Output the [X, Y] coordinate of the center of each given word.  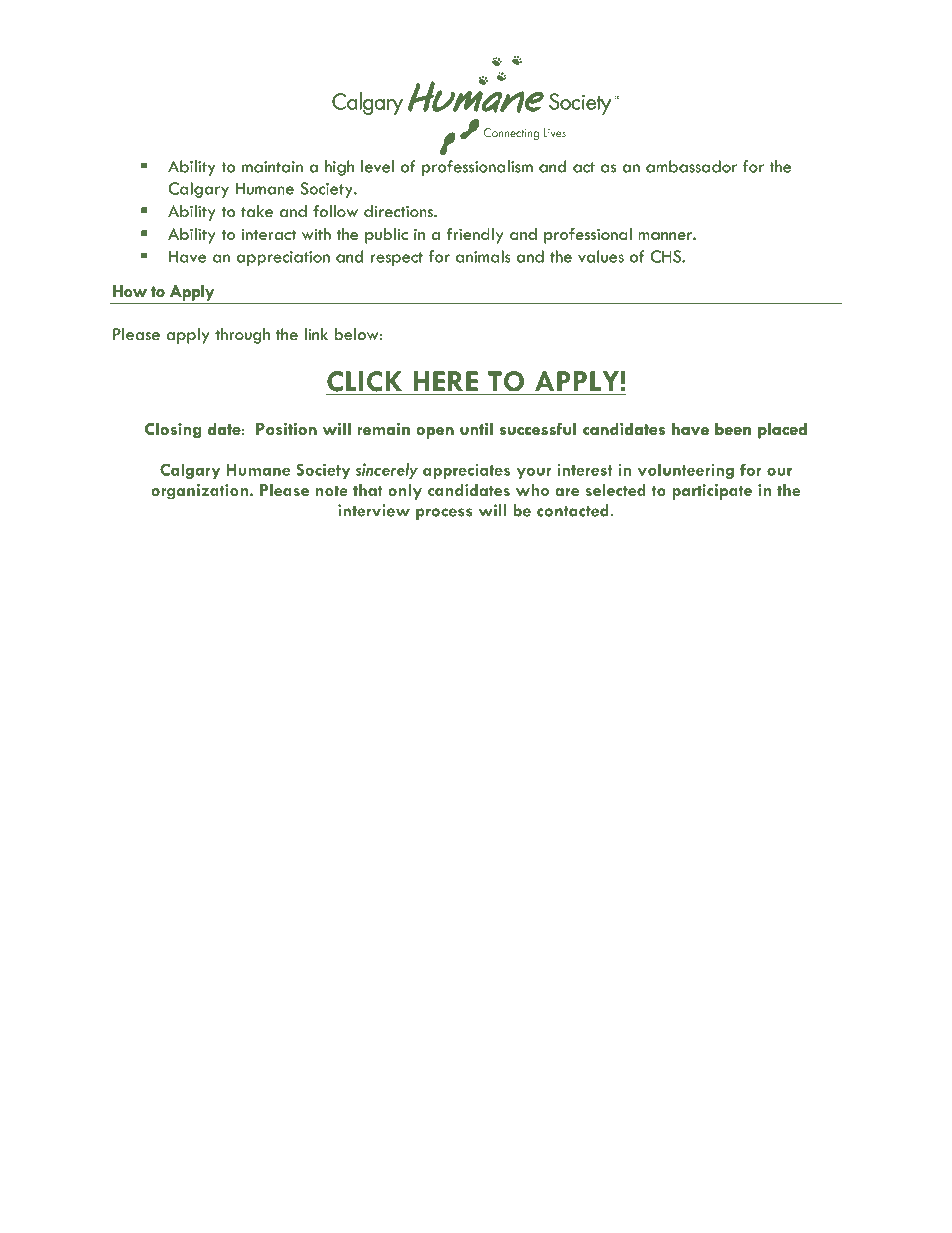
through [242, 336]
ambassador [691, 166]
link [316, 334]
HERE [446, 381]
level [377, 166]
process [444, 514]
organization [199, 492]
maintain [272, 167]
